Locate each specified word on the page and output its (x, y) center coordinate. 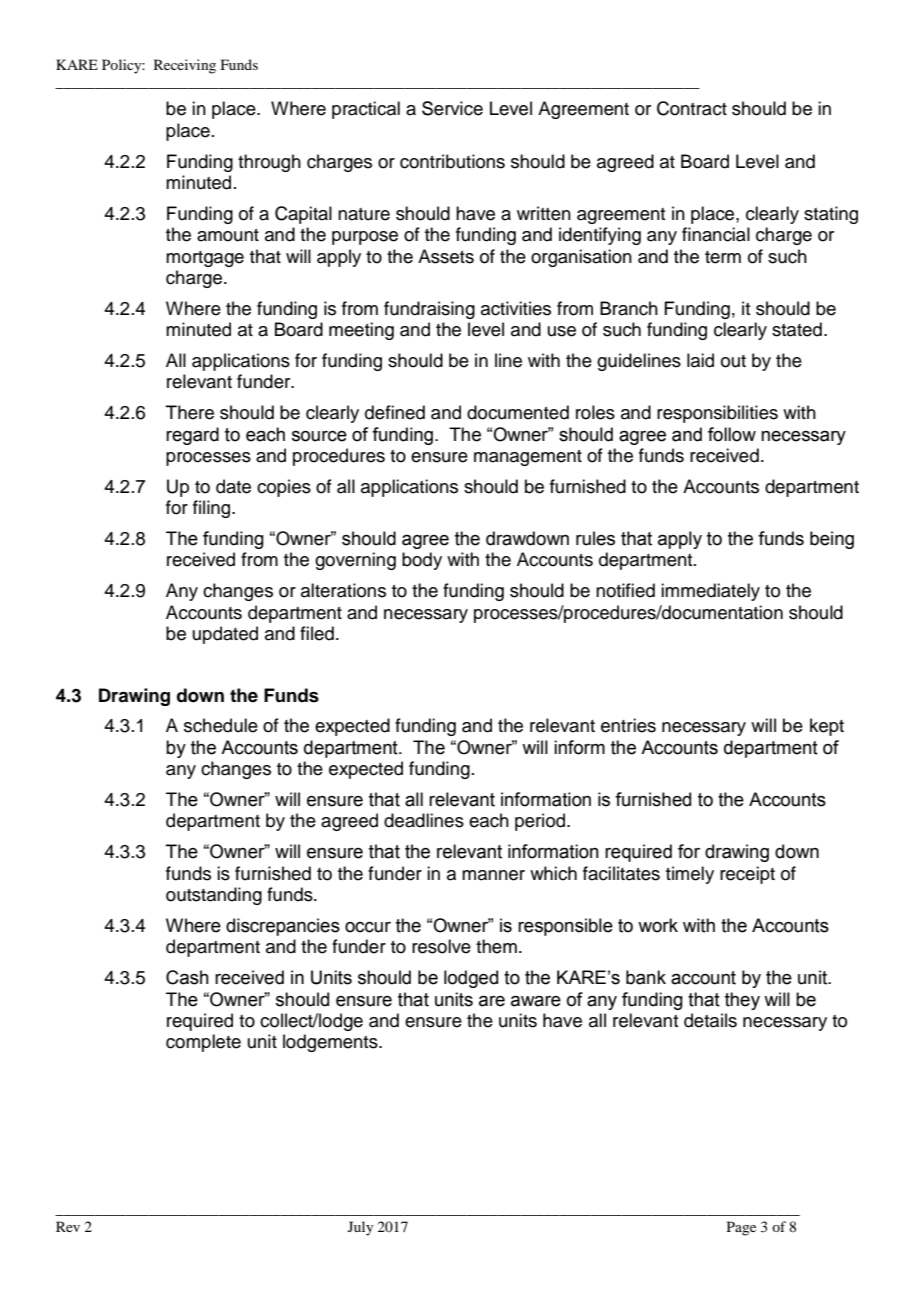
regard (192, 436)
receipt (747, 875)
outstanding (214, 896)
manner (493, 875)
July (360, 1228)
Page (741, 1228)
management (528, 458)
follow (732, 434)
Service (452, 108)
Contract (692, 108)
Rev (68, 1226)
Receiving (185, 66)
